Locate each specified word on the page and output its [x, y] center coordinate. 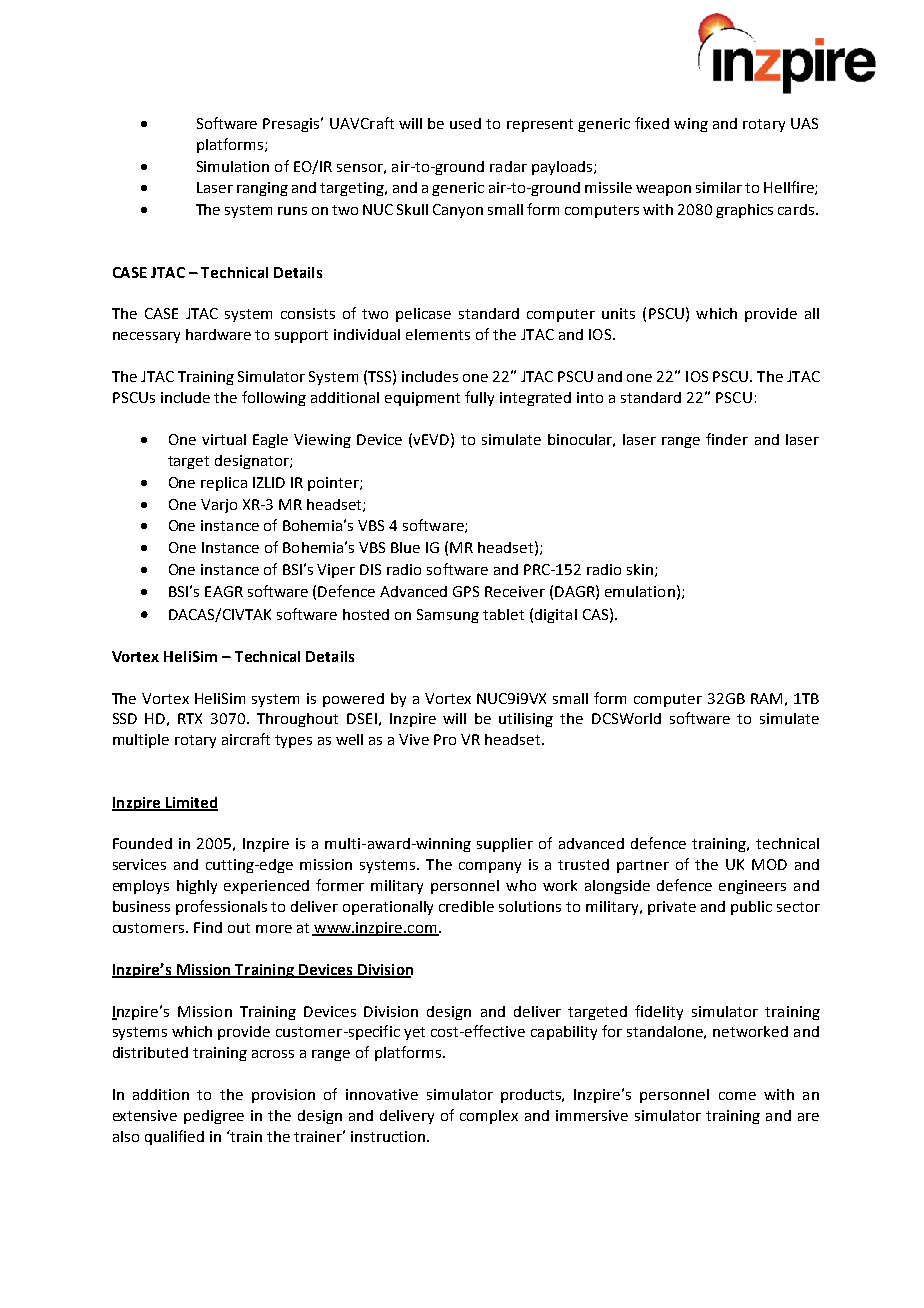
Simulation [233, 166]
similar [719, 187]
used [465, 123]
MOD [769, 864]
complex [489, 1117]
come [737, 1096]
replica [224, 484]
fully [479, 398]
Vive [414, 739]
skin [640, 569]
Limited [191, 804]
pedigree [214, 1117]
